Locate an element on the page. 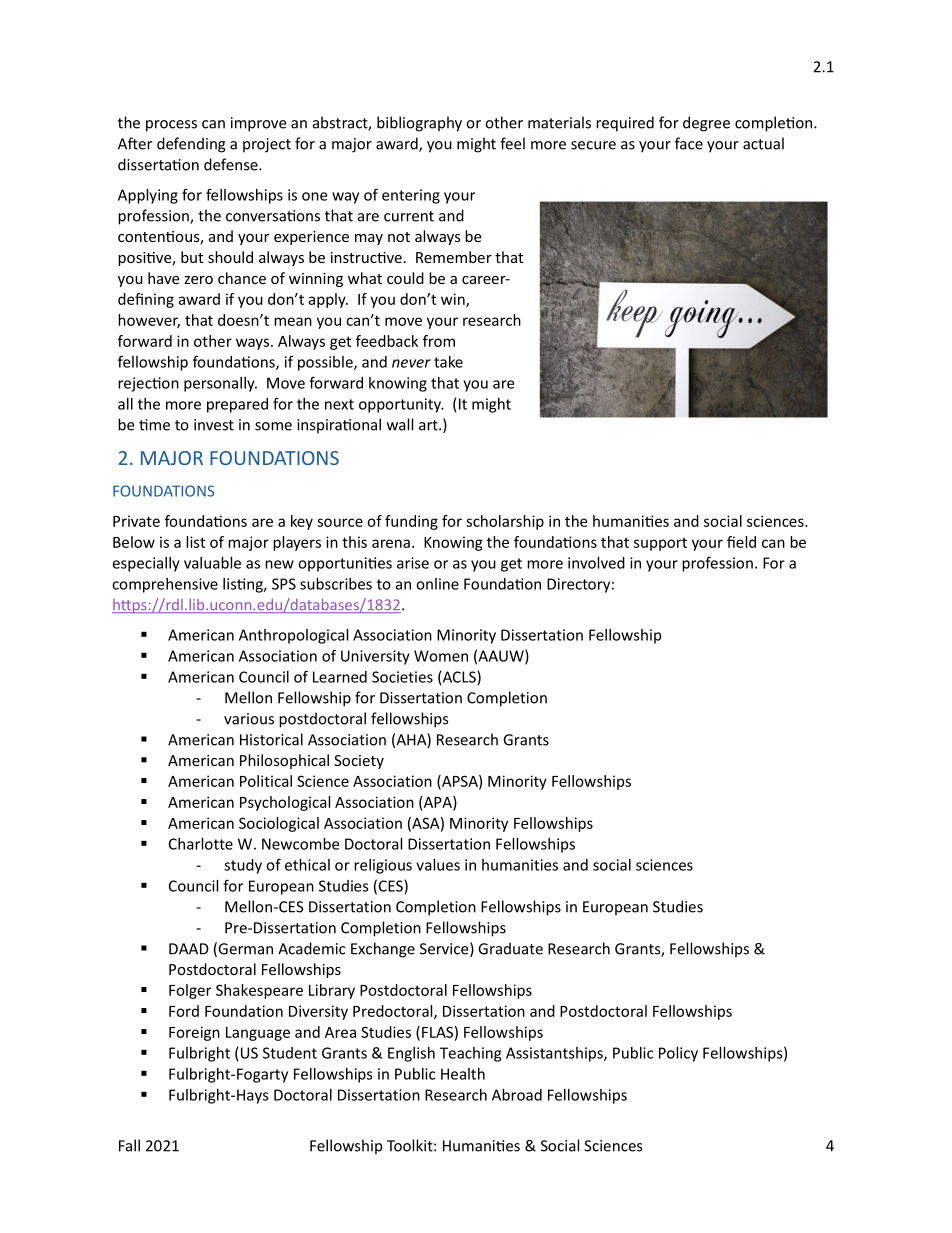 Image resolution: width=952 pixels, height=1233 pixels. funding is located at coordinates (411, 522).
